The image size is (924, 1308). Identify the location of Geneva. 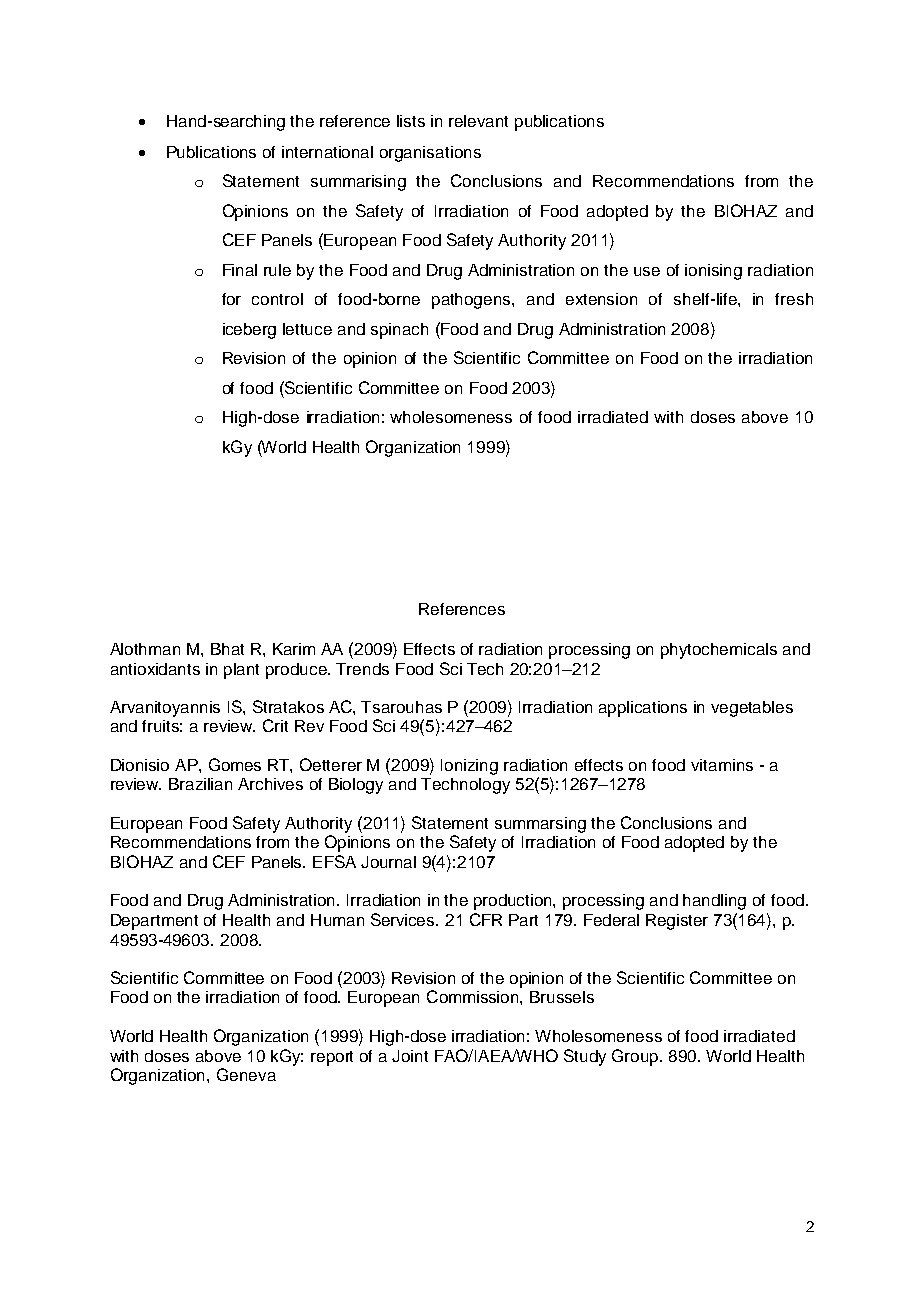
(246, 1074).
